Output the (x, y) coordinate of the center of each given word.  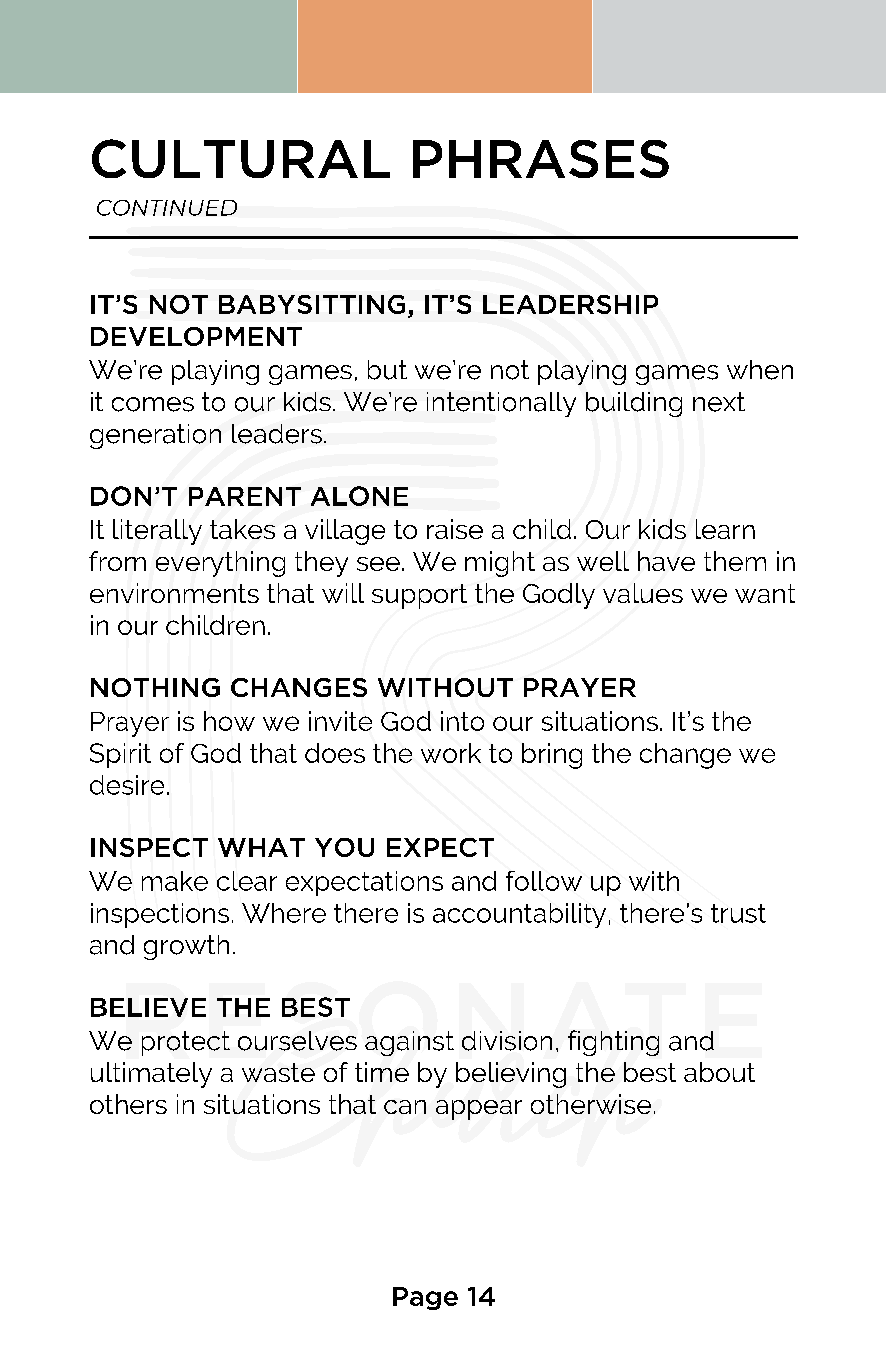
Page (425, 1298)
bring (552, 756)
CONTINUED (167, 208)
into (462, 721)
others (128, 1104)
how (229, 721)
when (760, 370)
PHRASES (541, 159)
